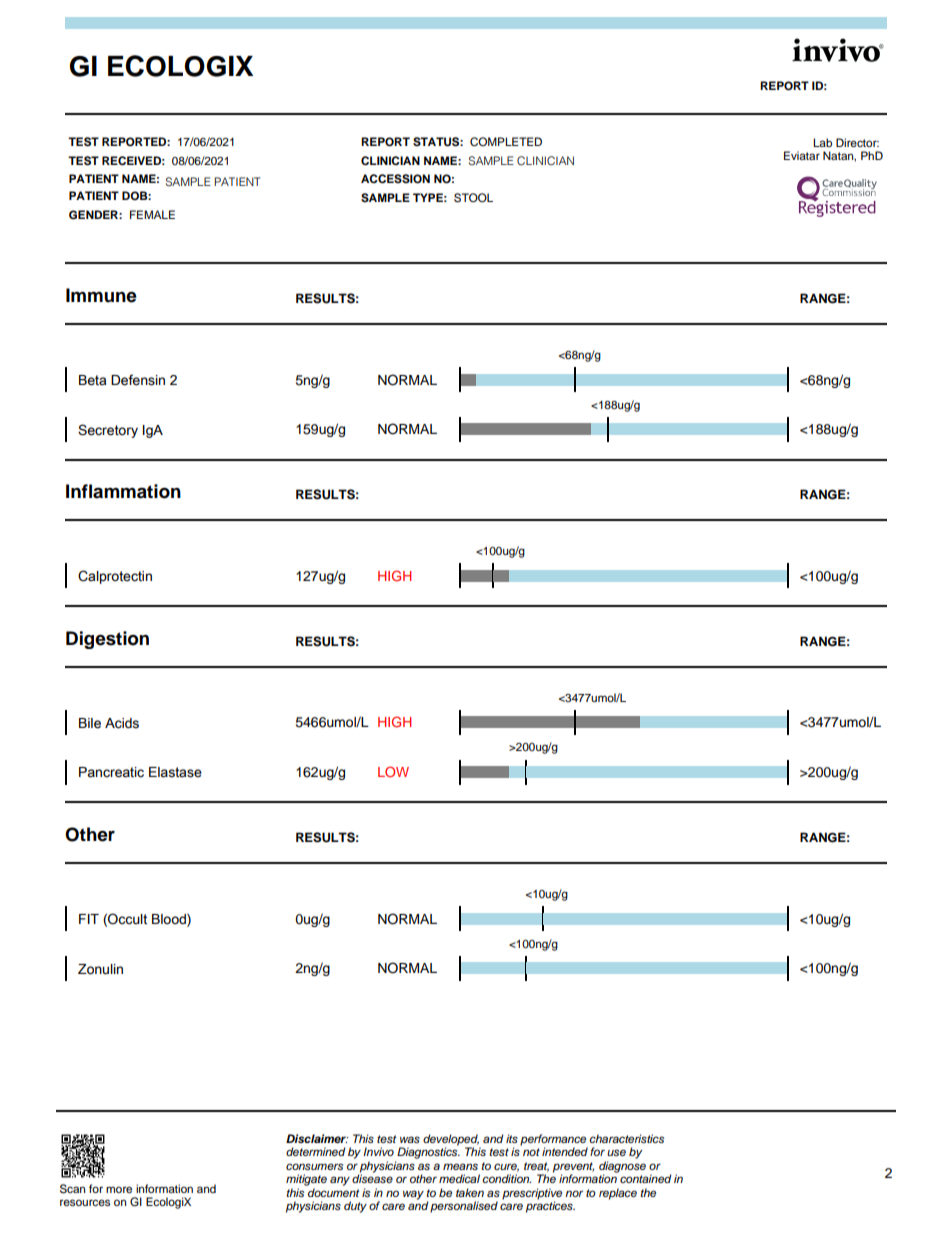  What do you see at coordinates (123, 491) in the screenshot?
I see `Inflammation` at bounding box center [123, 491].
